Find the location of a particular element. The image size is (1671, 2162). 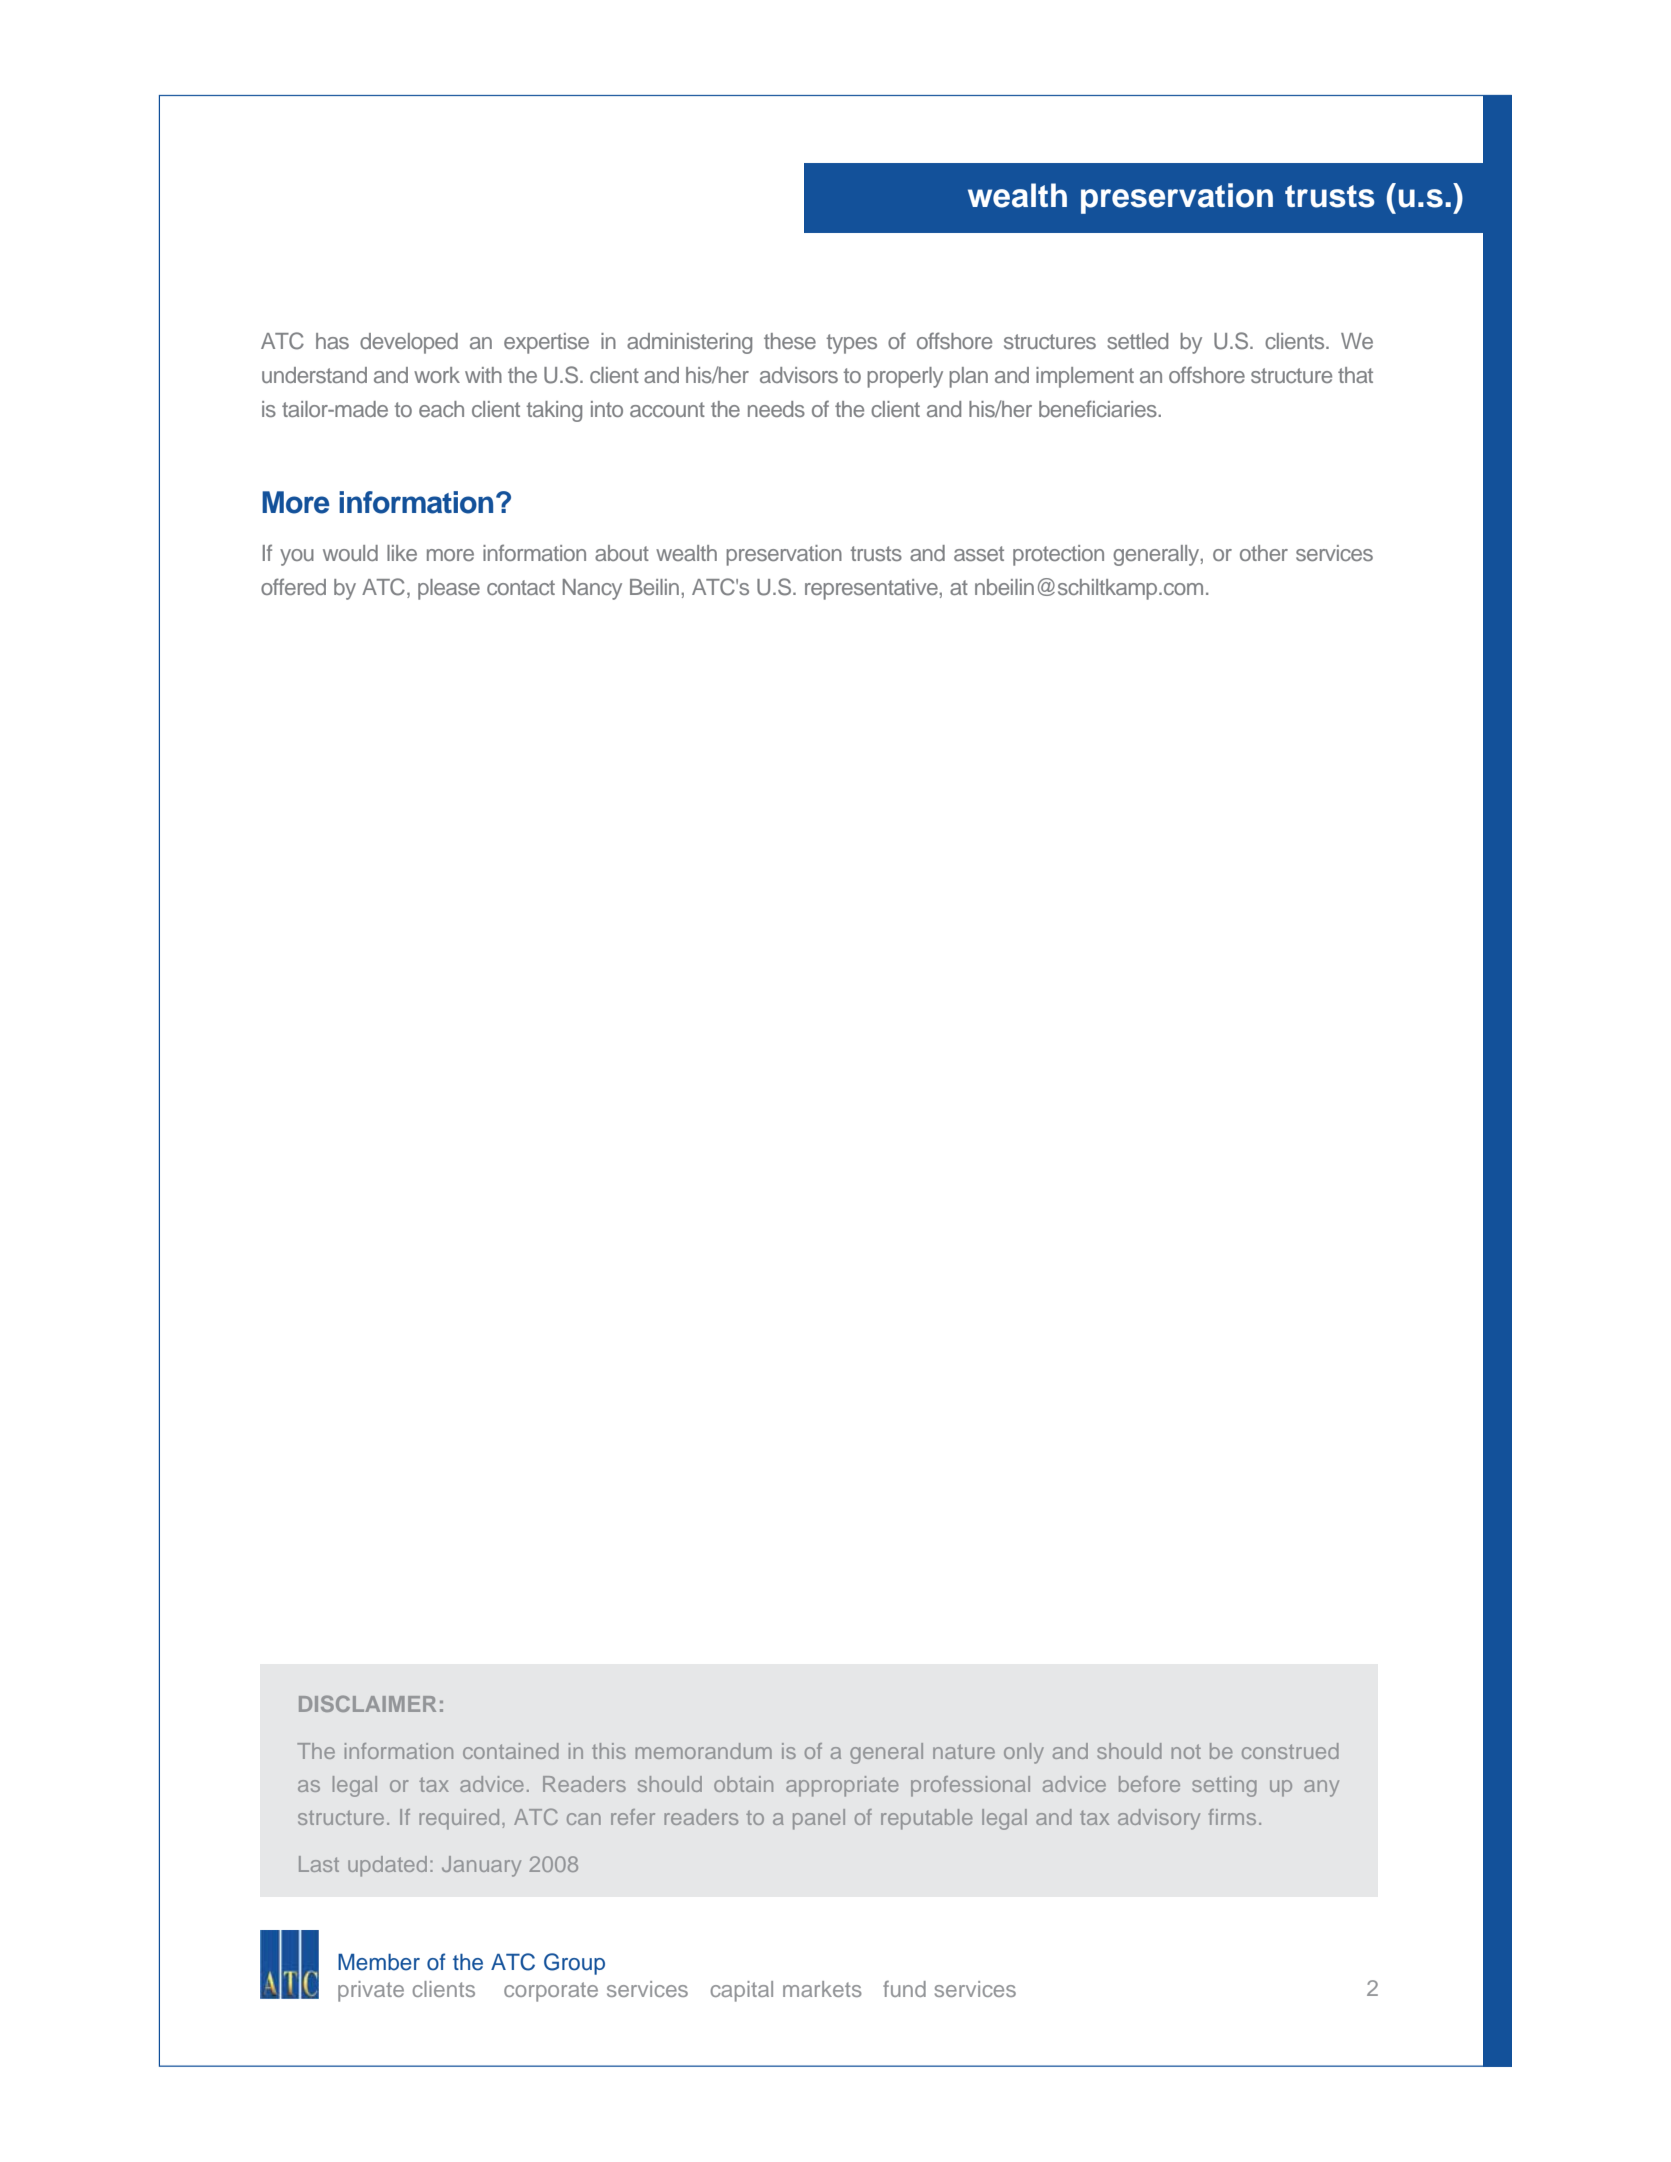

advisors is located at coordinates (799, 375).
